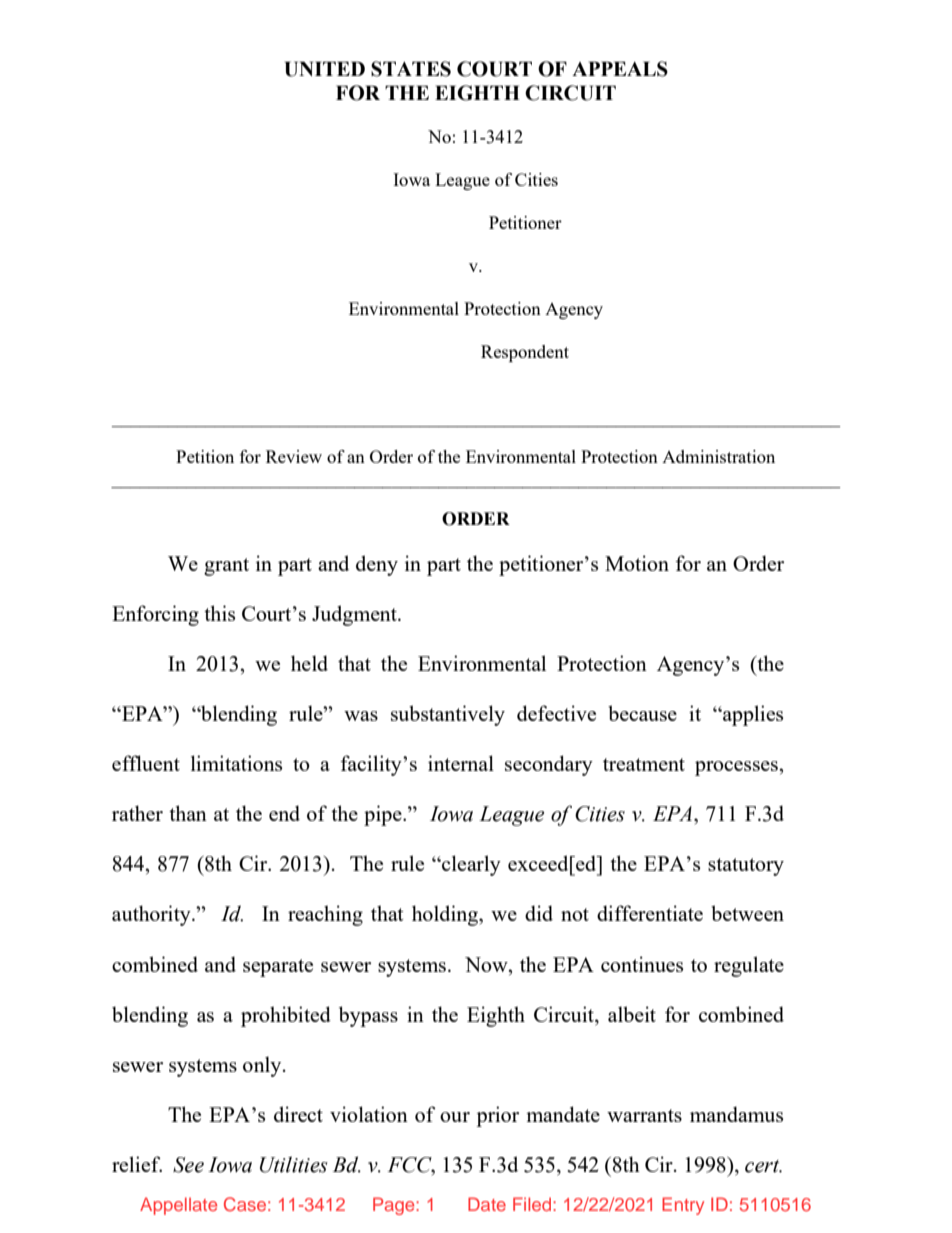 The height and width of the image is (1233, 952). Describe the element at coordinates (737, 768) in the image. I see `processes` at that location.
